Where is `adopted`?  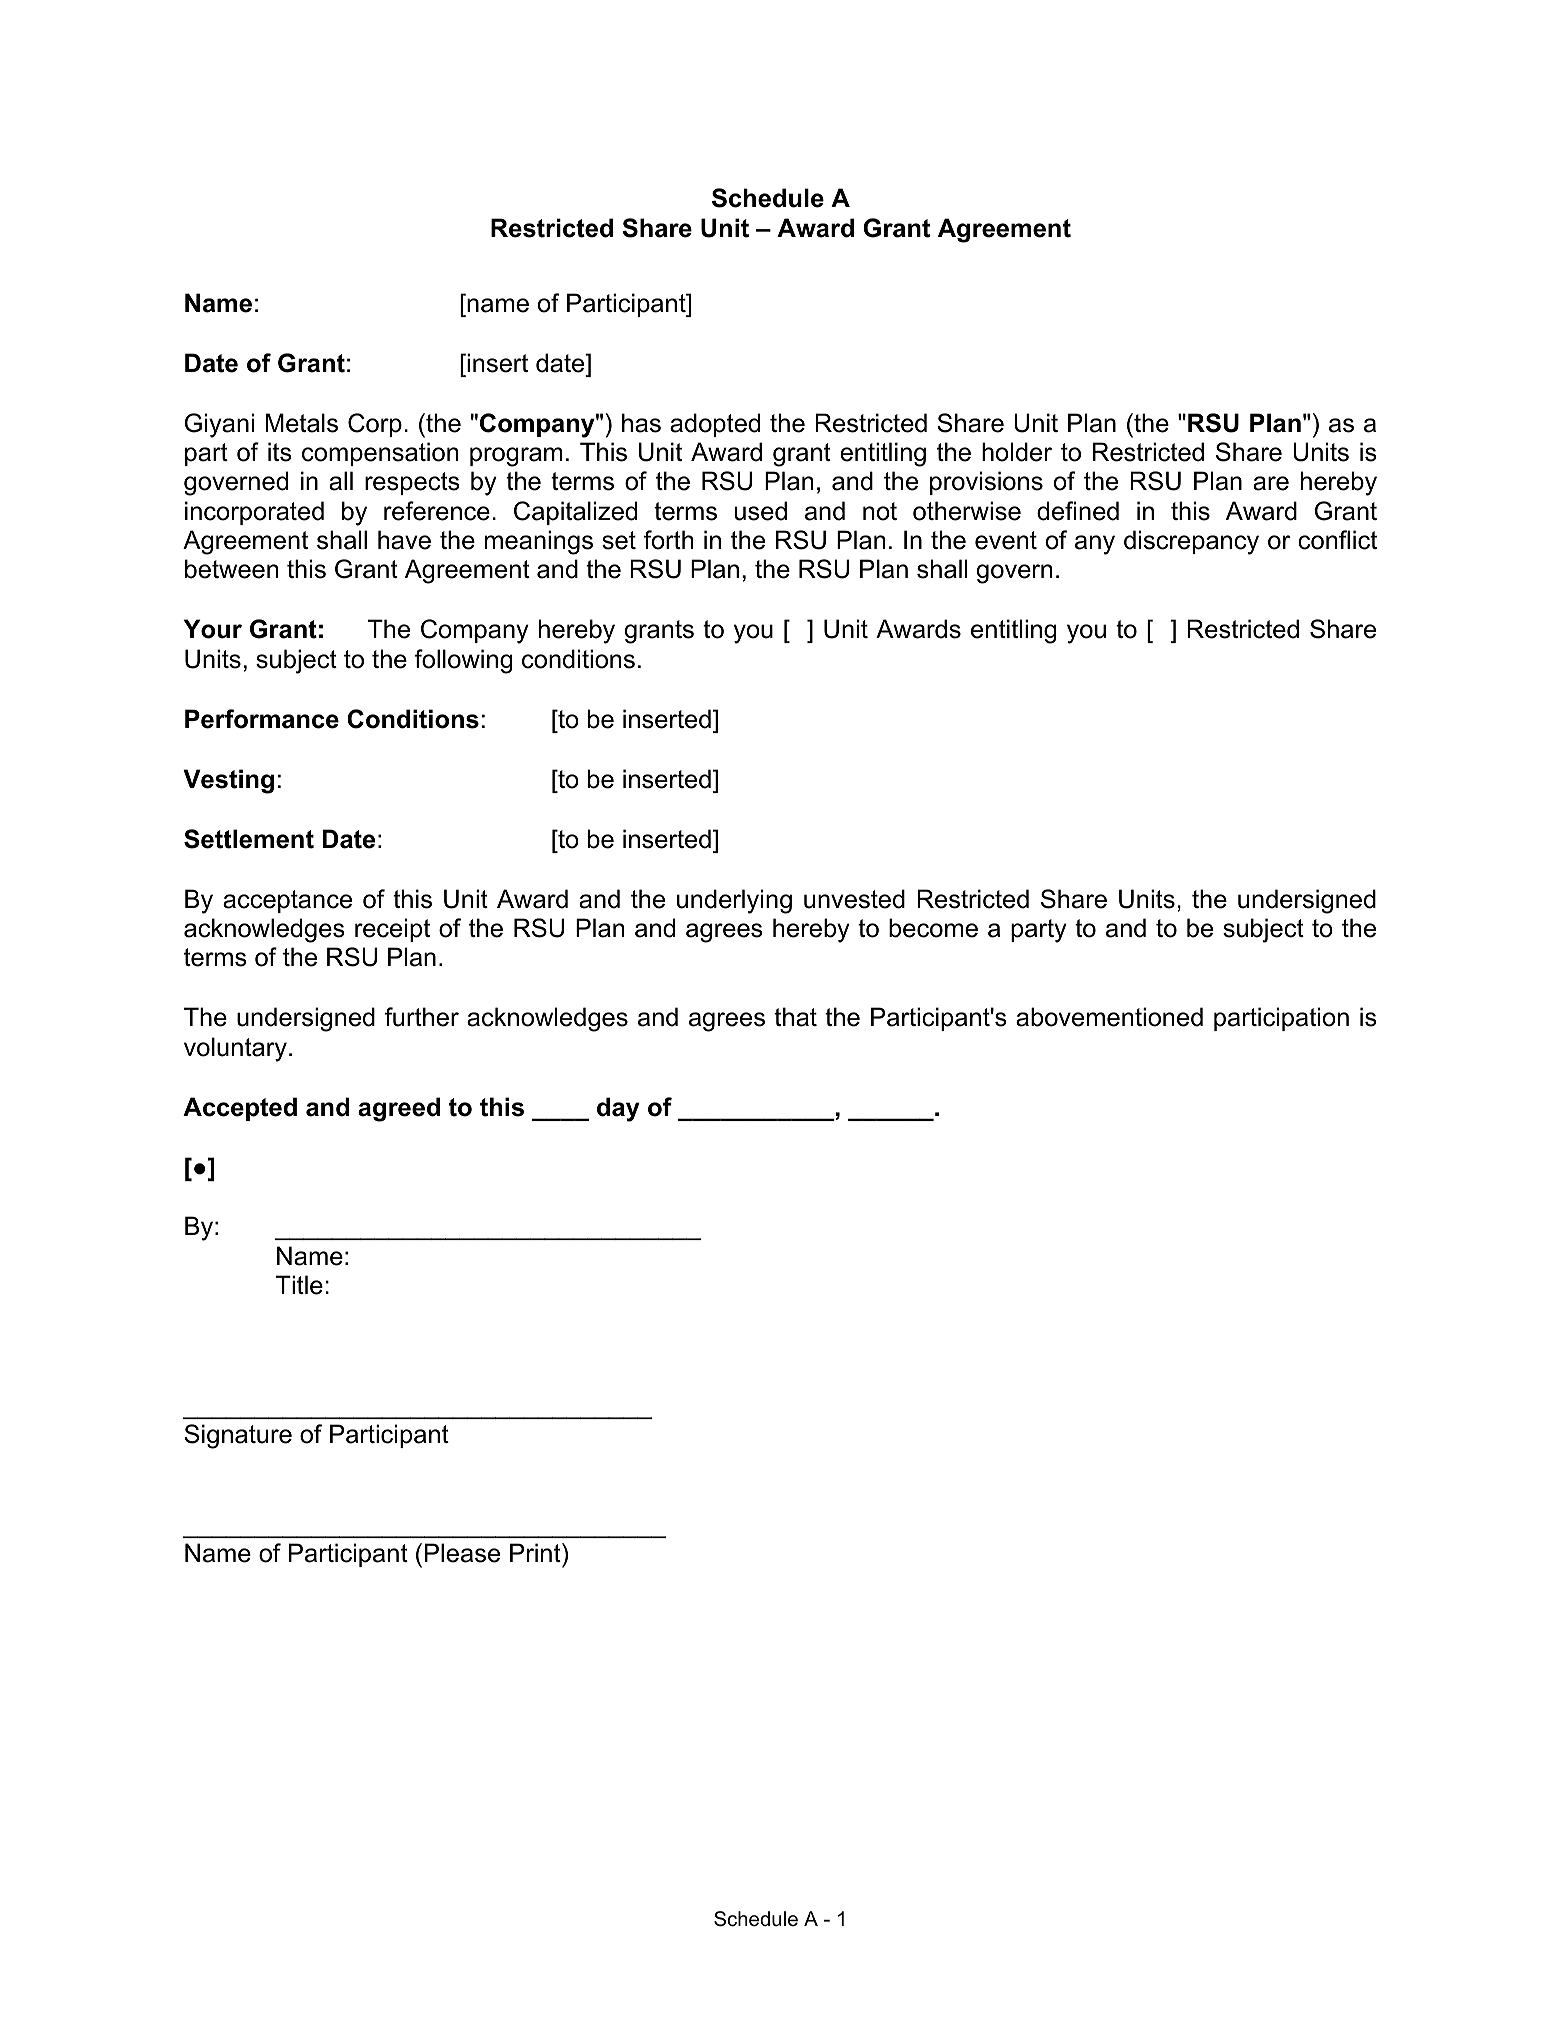
adopted is located at coordinates (715, 425).
